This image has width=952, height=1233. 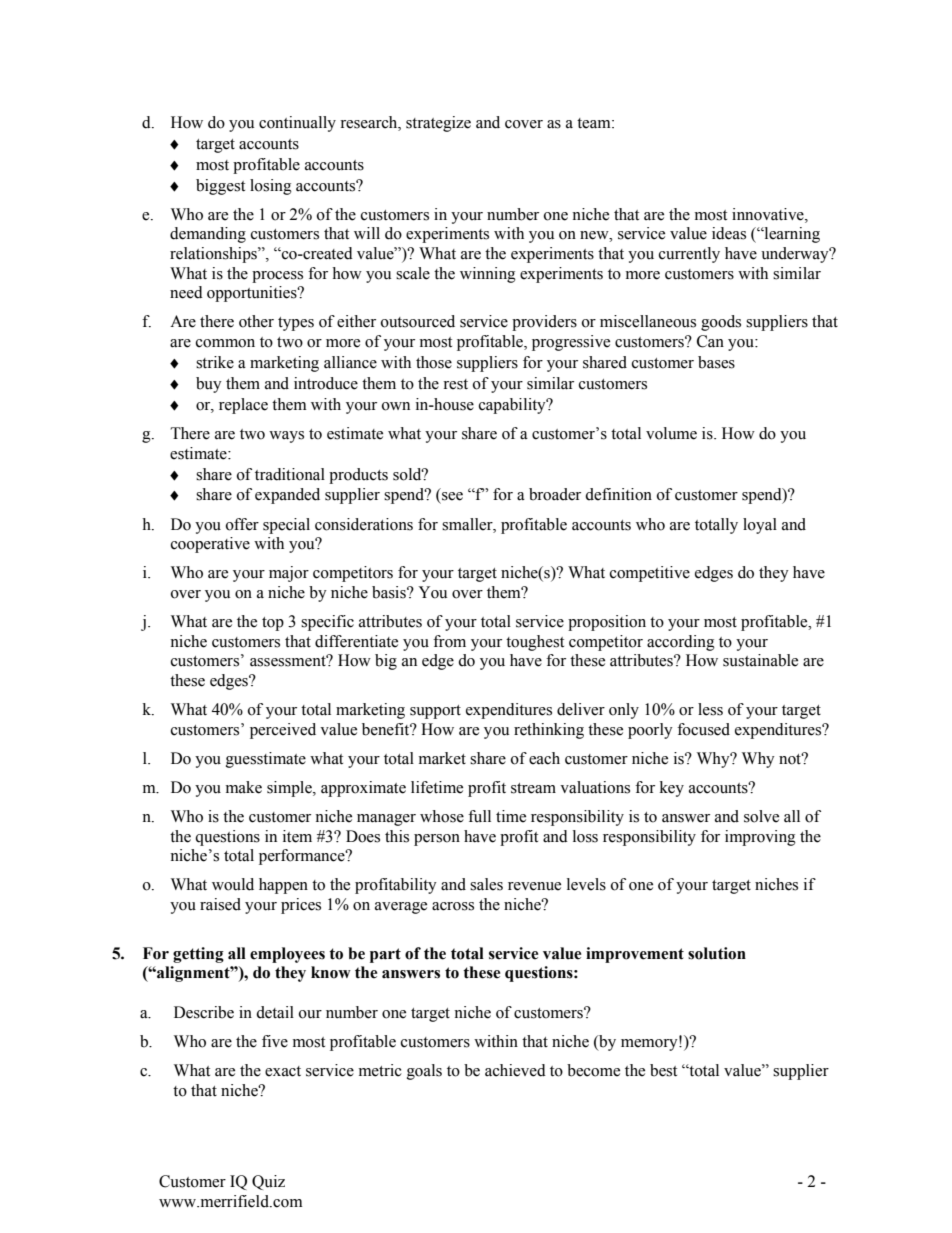 I want to click on ideas, so click(x=729, y=233).
